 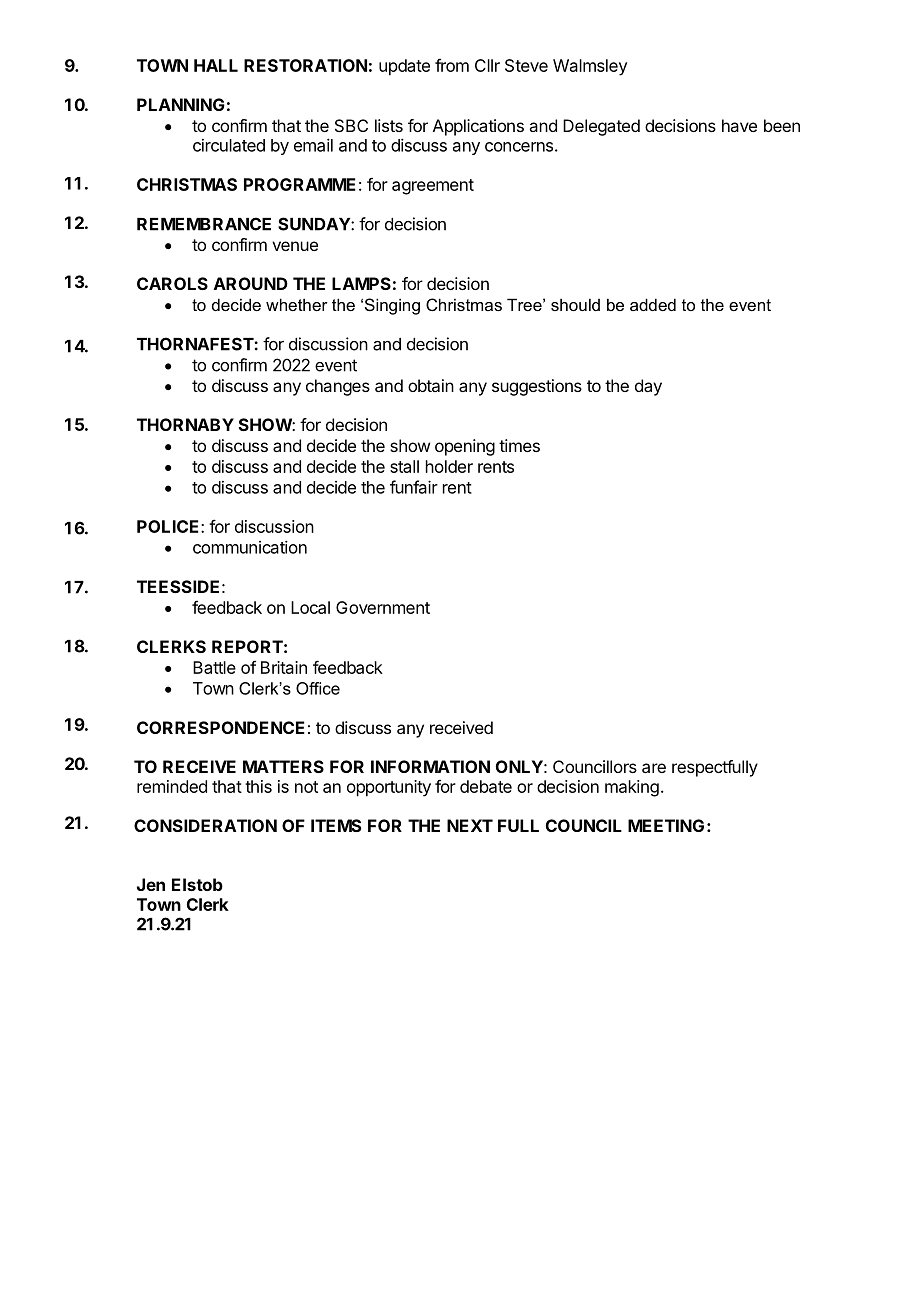 What do you see at coordinates (739, 125) in the image?
I see `have` at bounding box center [739, 125].
